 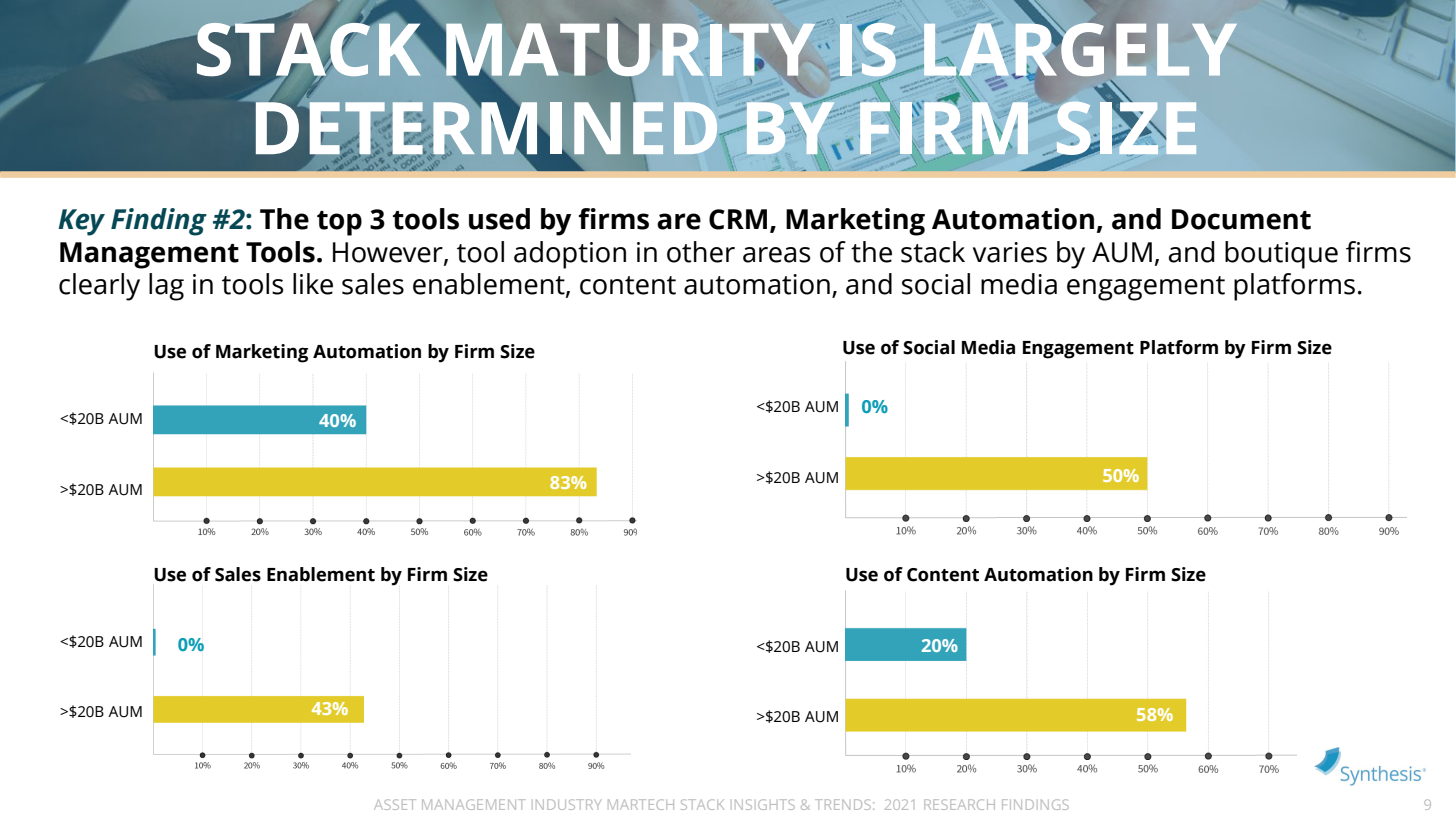 What do you see at coordinates (568, 804) in the screenshot?
I see `INDUSTRY` at bounding box center [568, 804].
